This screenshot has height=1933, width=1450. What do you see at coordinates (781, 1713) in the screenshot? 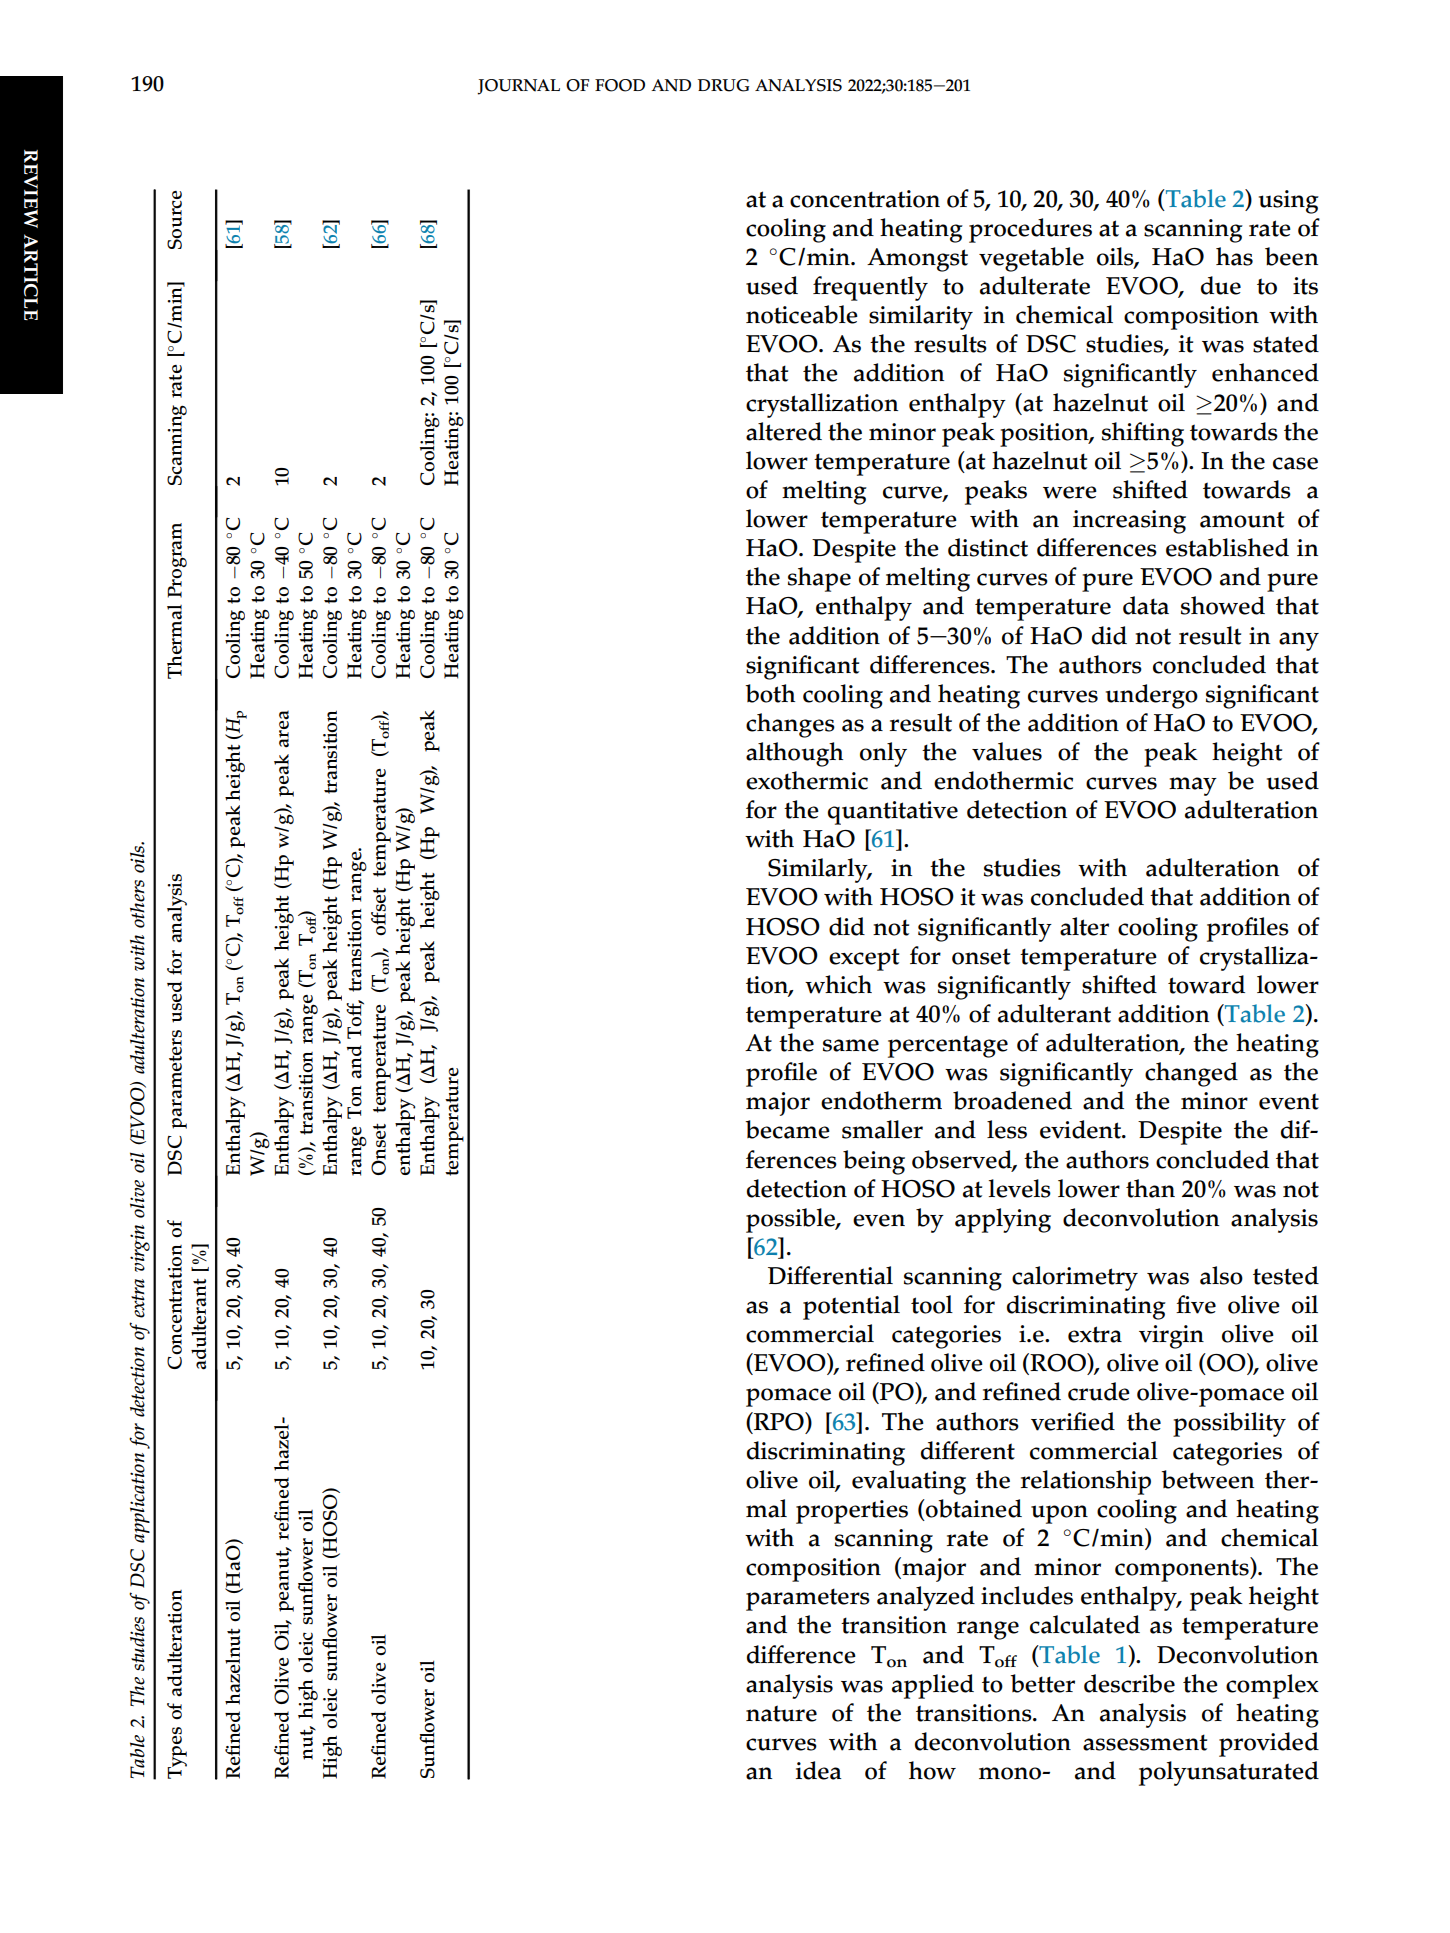
I see `nature` at bounding box center [781, 1713].
